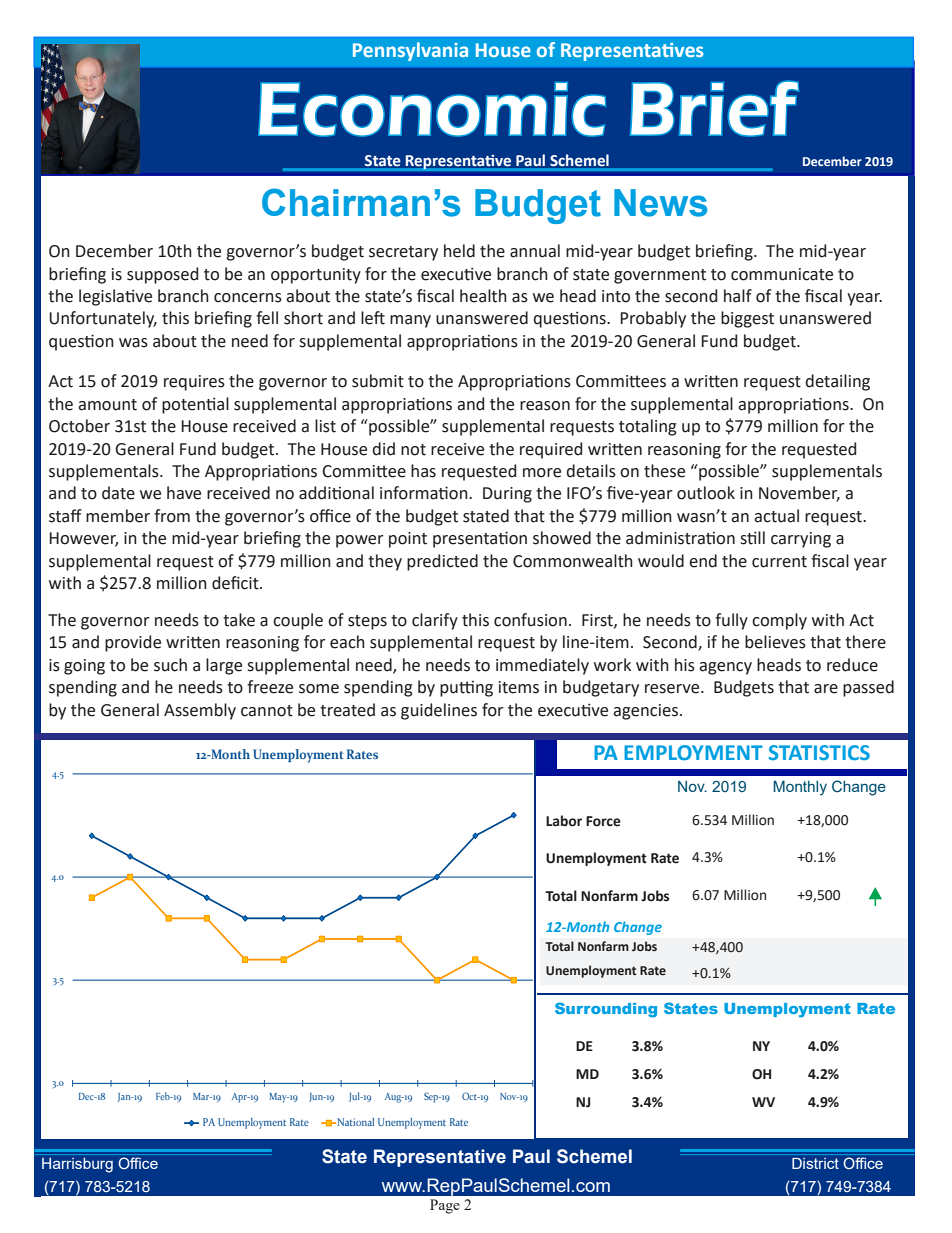  What do you see at coordinates (445, 1206) in the page?
I see `Page` at bounding box center [445, 1206].
